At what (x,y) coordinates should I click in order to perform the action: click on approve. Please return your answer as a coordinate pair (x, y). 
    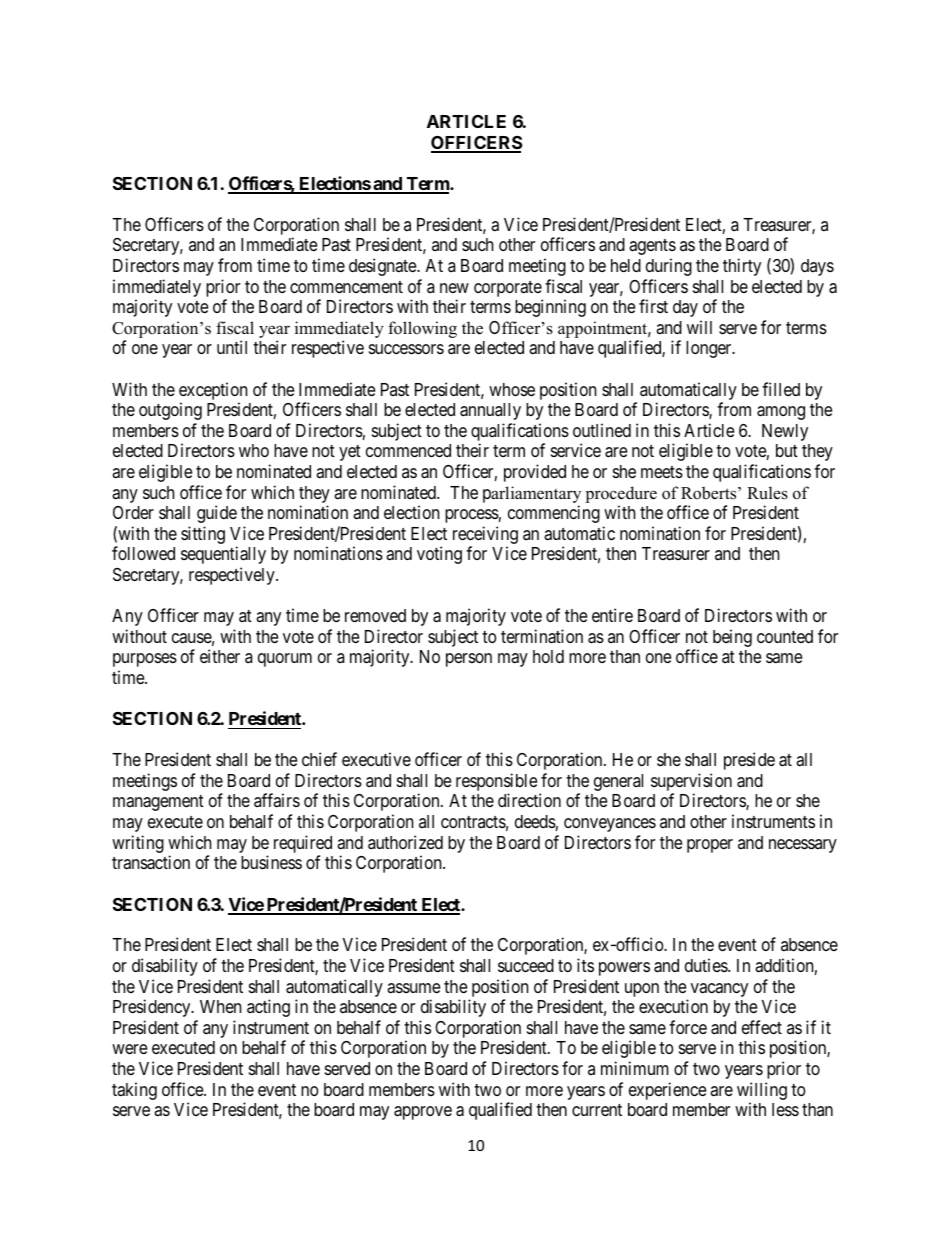
    Looking at the image, I should click on (423, 1113).
